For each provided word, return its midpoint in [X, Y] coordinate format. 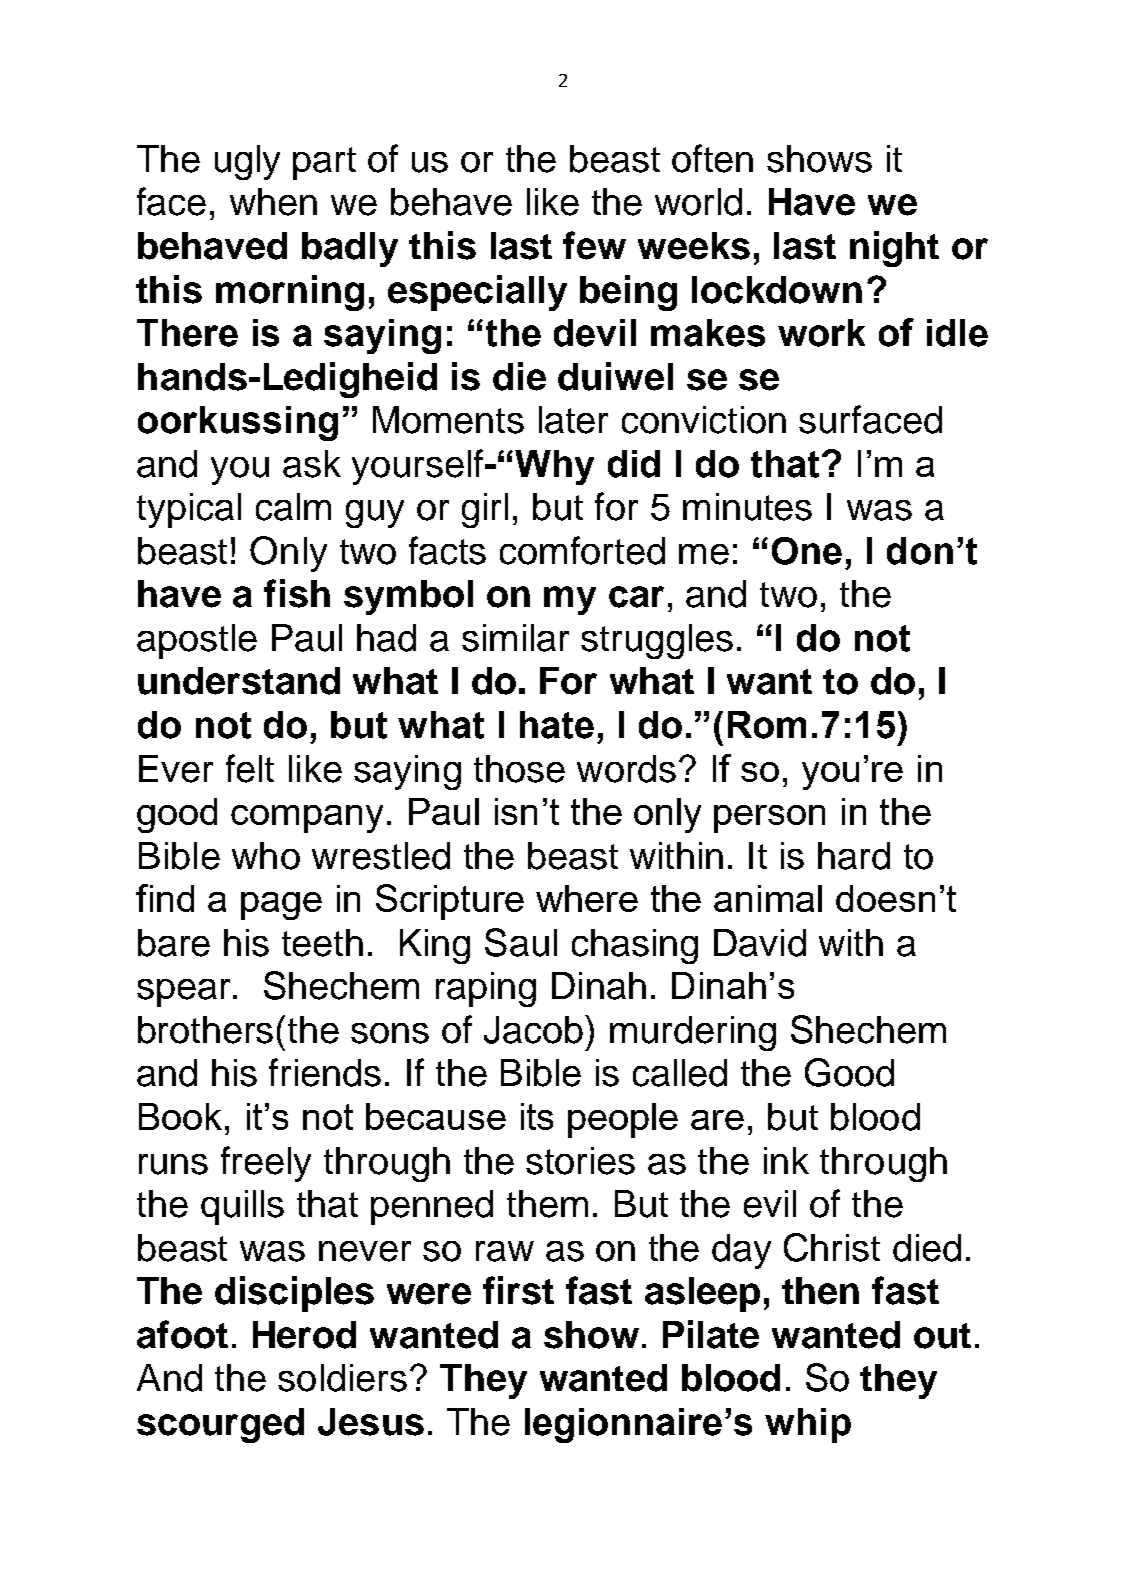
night [894, 249]
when [273, 202]
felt [250, 768]
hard [854, 856]
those [519, 769]
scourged [220, 1425]
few [594, 245]
